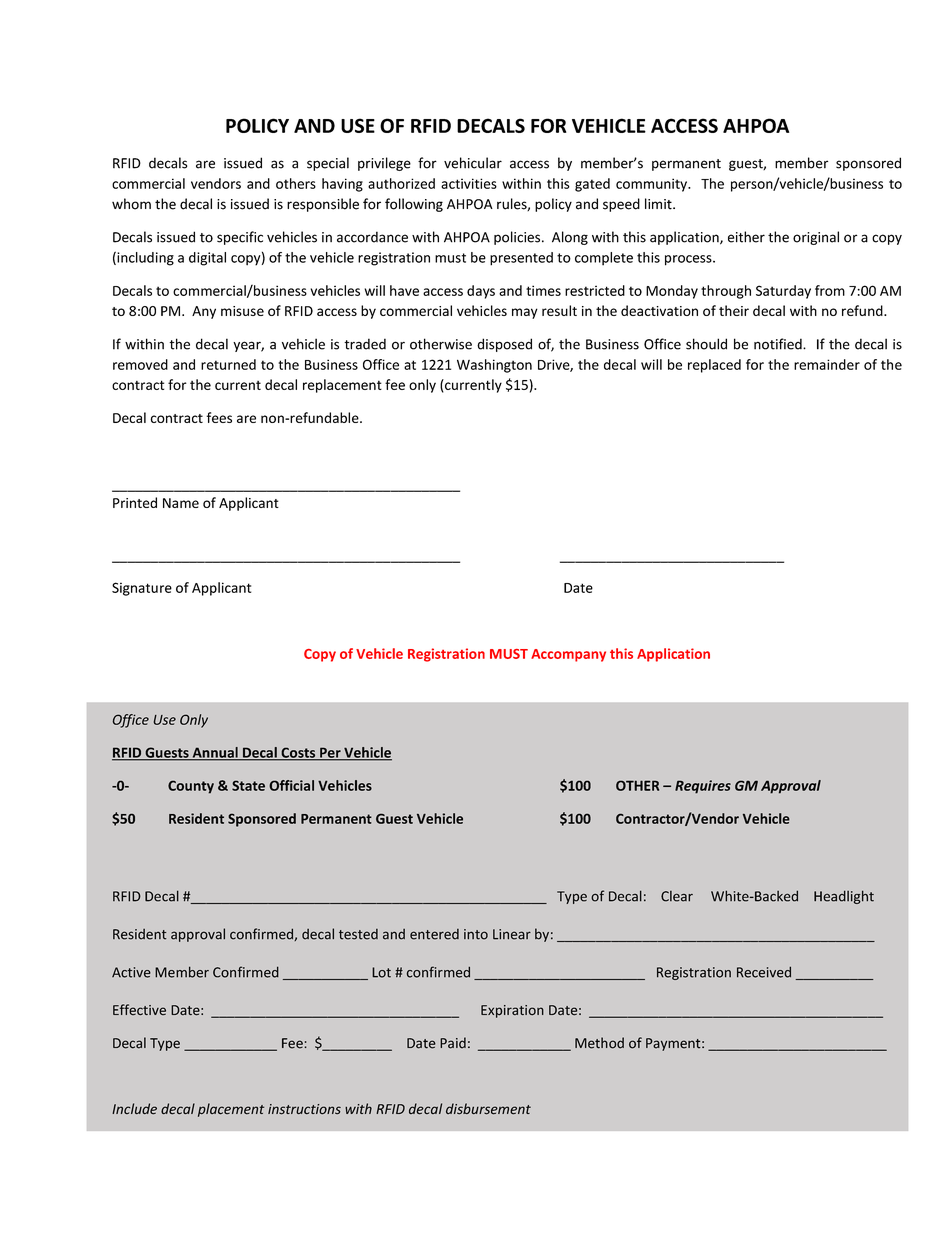  I want to click on disbursement, so click(488, 1109).
